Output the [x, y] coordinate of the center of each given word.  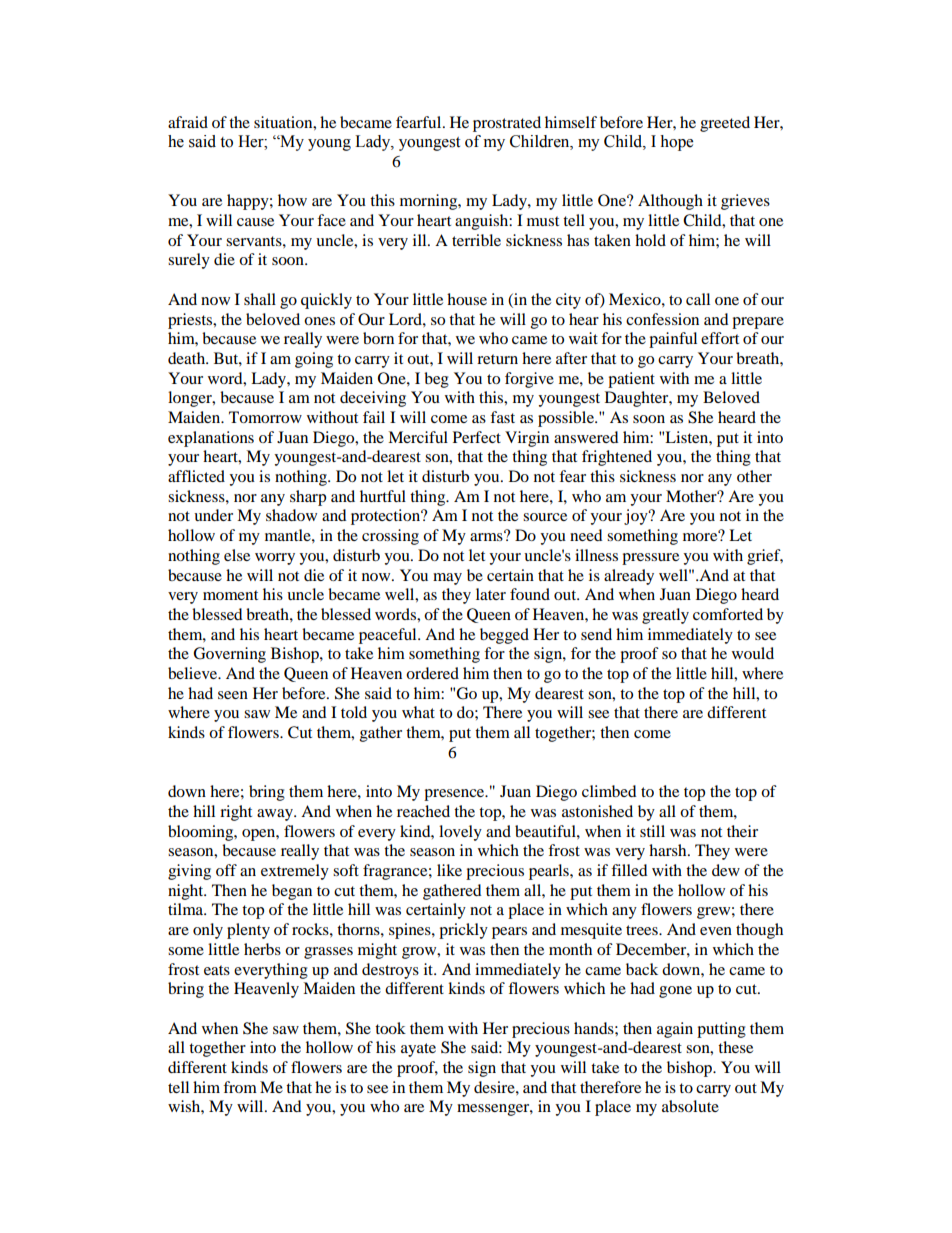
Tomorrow [265, 417]
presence [455, 795]
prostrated [507, 124]
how [292, 200]
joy [637, 517]
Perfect [477, 437]
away [276, 815]
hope [676, 143]
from [240, 1087]
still [652, 831]
